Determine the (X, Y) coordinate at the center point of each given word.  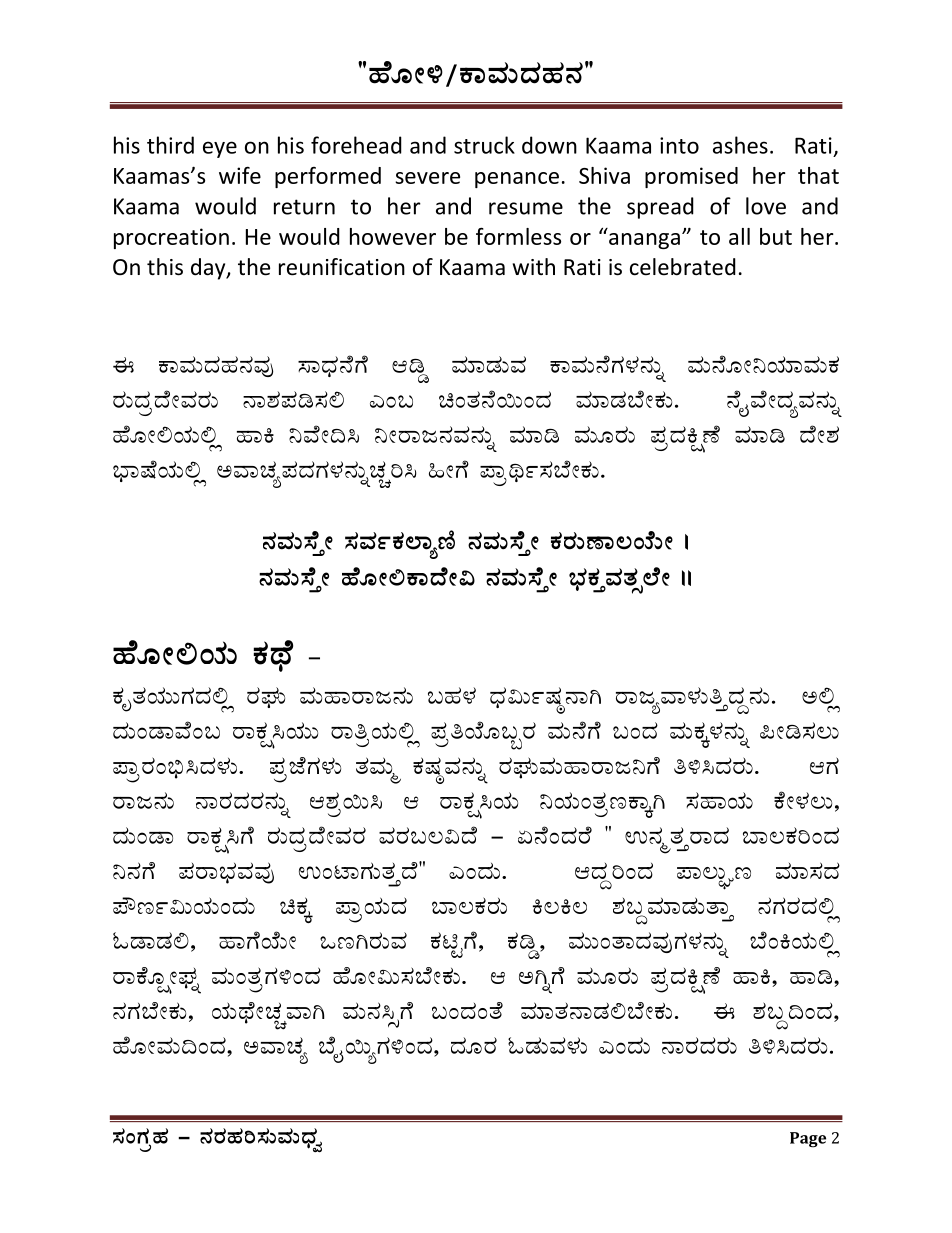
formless (518, 236)
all (739, 236)
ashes (740, 145)
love (766, 206)
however (393, 236)
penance (517, 180)
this (165, 267)
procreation (171, 238)
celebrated (683, 267)
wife (240, 175)
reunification (342, 267)
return (304, 207)
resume (526, 208)
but (776, 236)
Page (808, 1140)
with (534, 266)
